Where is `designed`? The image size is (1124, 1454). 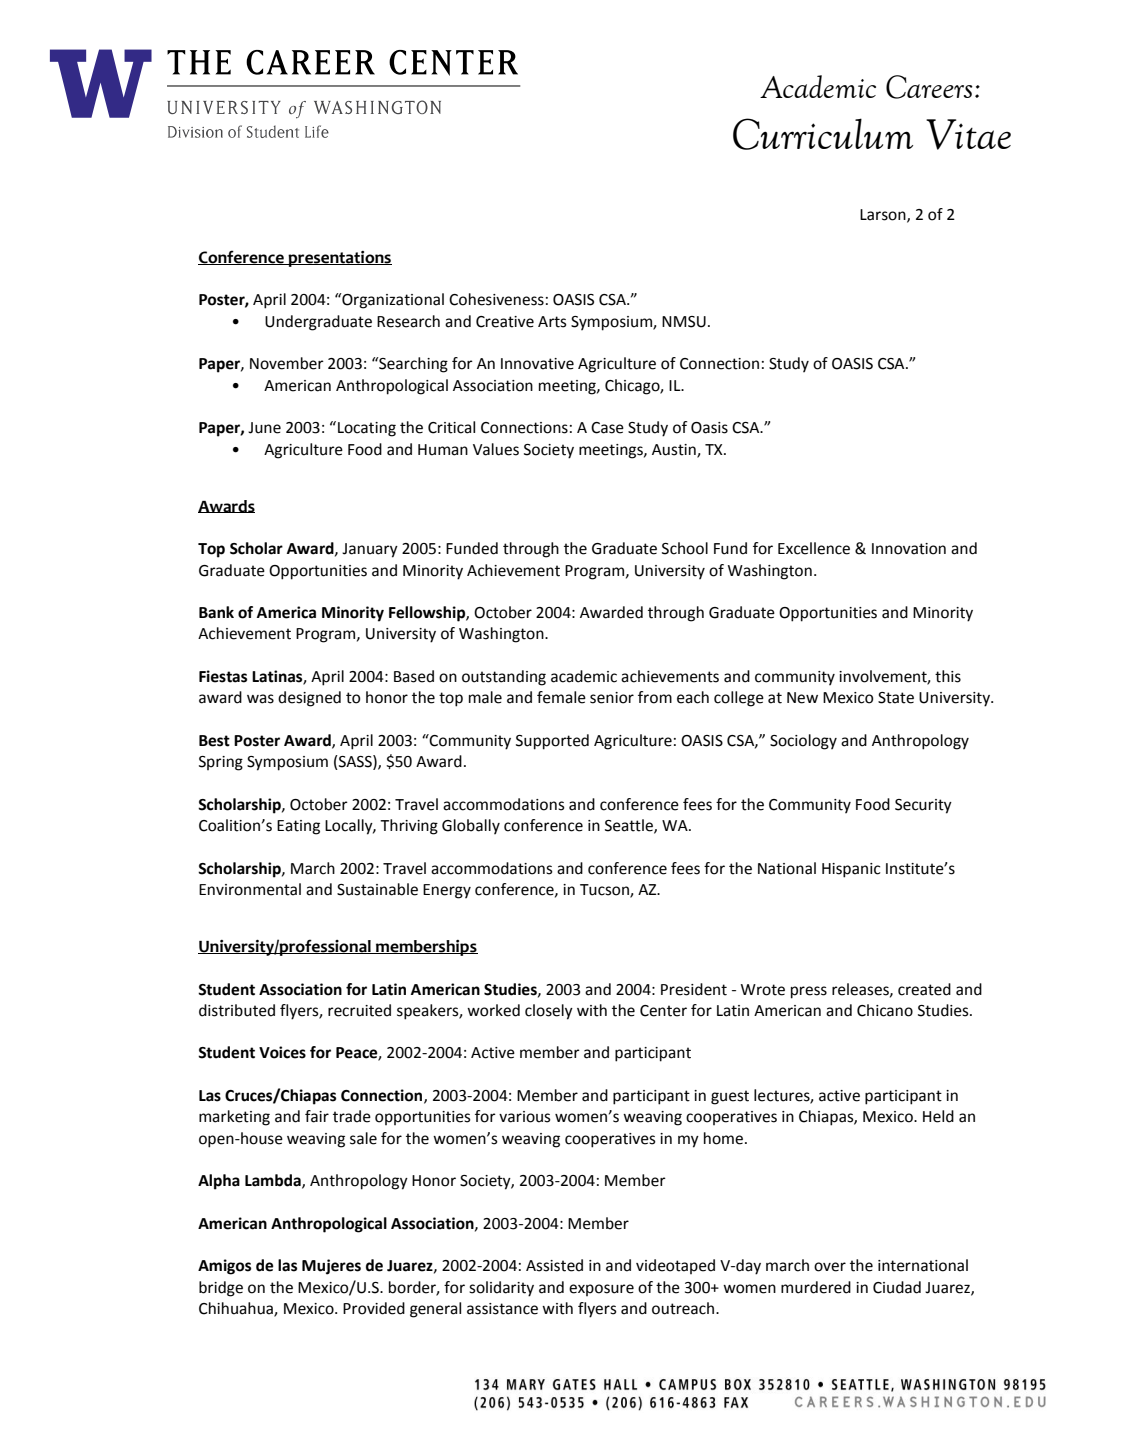
designed is located at coordinates (309, 699).
